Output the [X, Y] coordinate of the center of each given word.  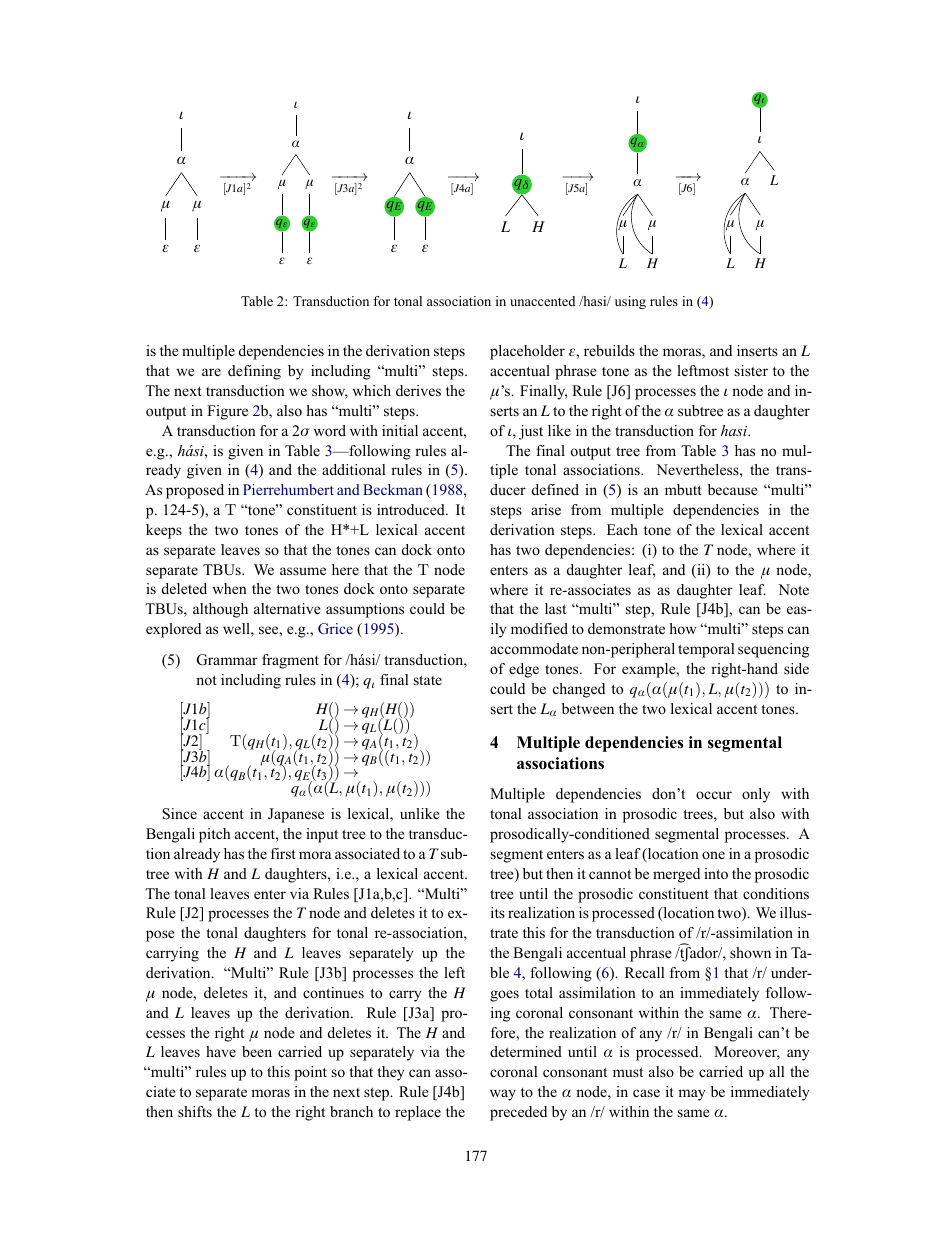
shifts [195, 1111]
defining [254, 372]
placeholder [527, 352]
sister [751, 370]
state [428, 680]
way [503, 1095]
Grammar [227, 660]
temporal [706, 650]
